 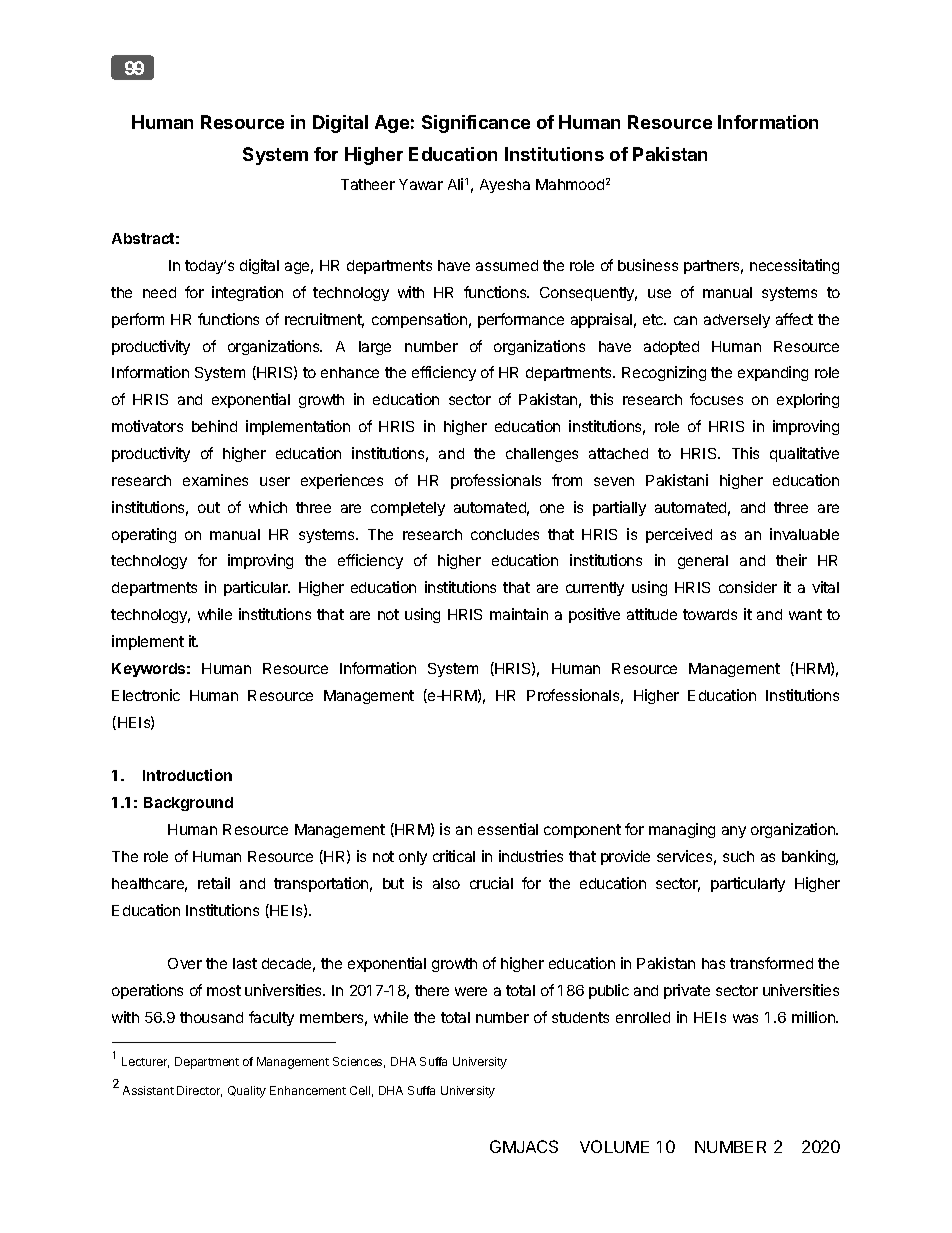 What do you see at coordinates (542, 455) in the page?
I see `challenges` at bounding box center [542, 455].
